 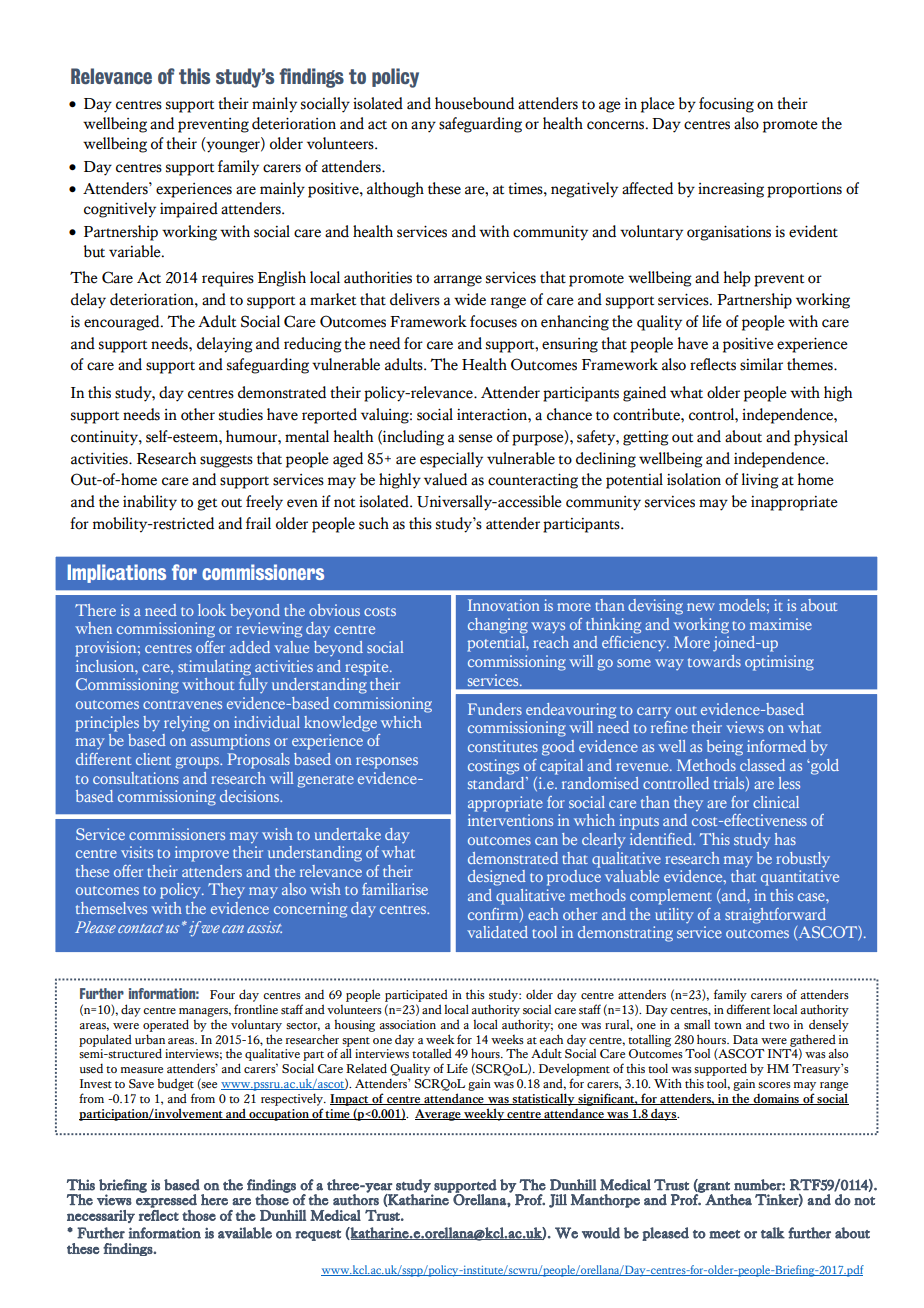 I want to click on Funders, so click(x=495, y=709).
